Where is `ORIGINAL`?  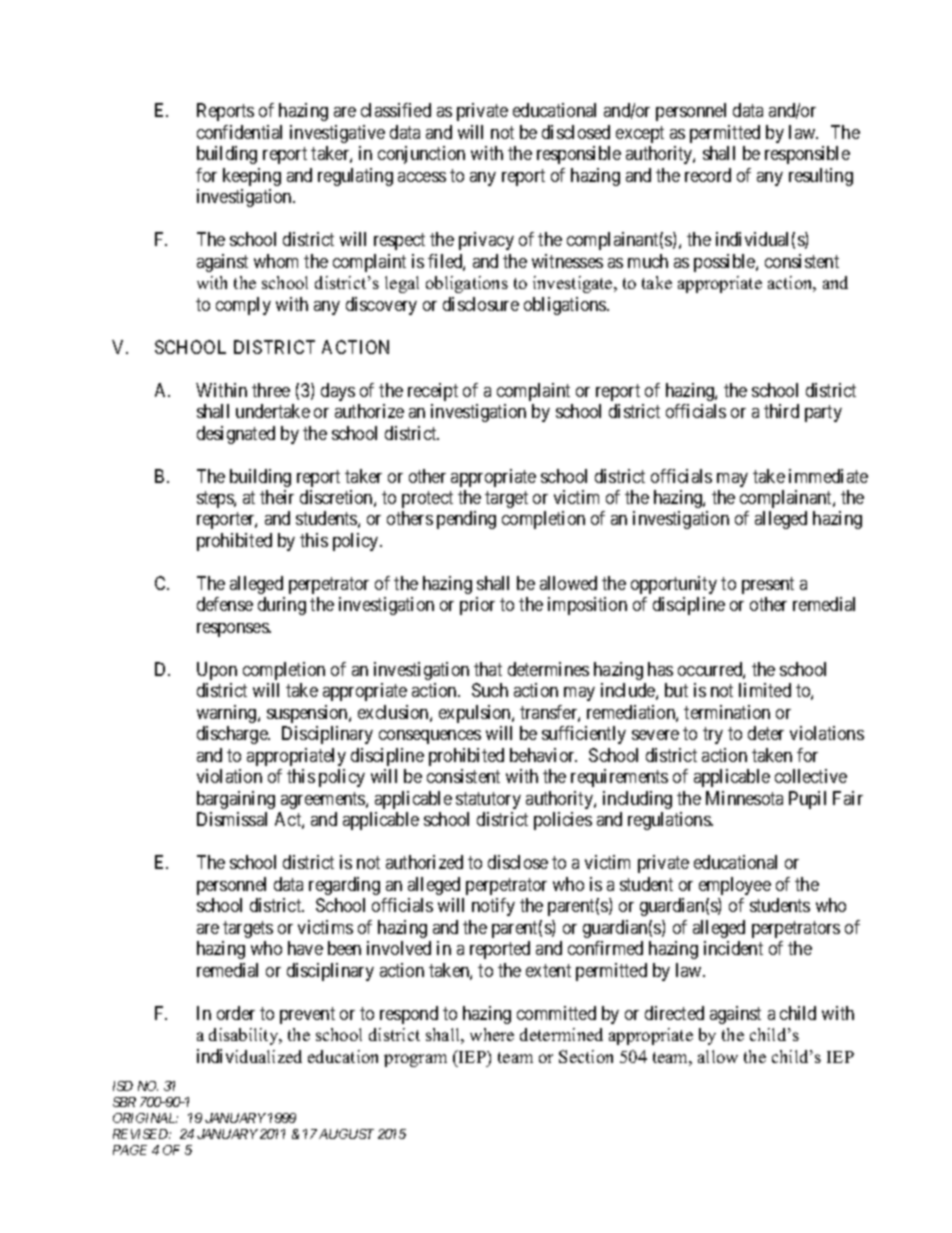
ORIGINAL is located at coordinates (145, 1118).
